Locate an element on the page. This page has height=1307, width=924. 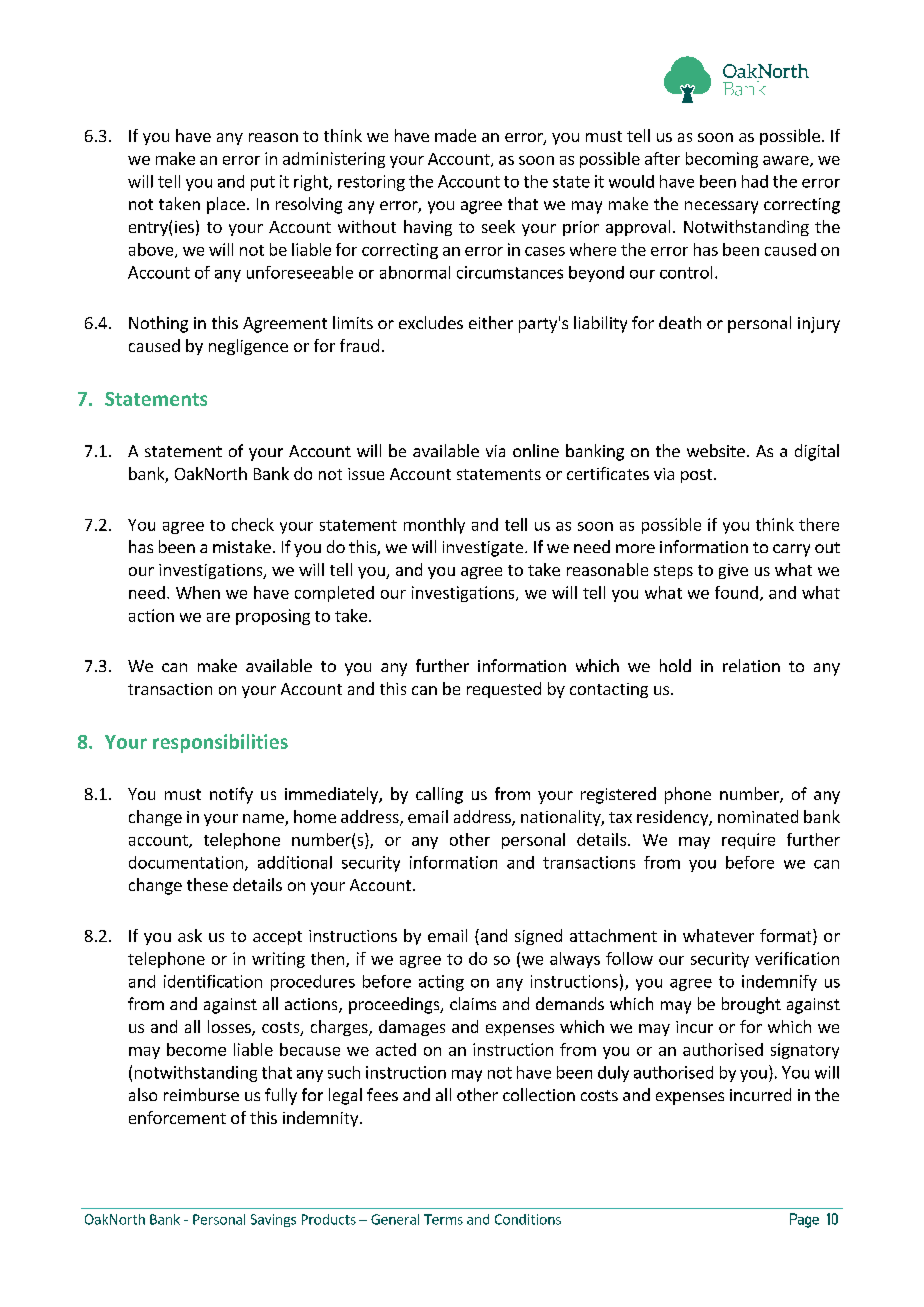
put is located at coordinates (263, 183).
